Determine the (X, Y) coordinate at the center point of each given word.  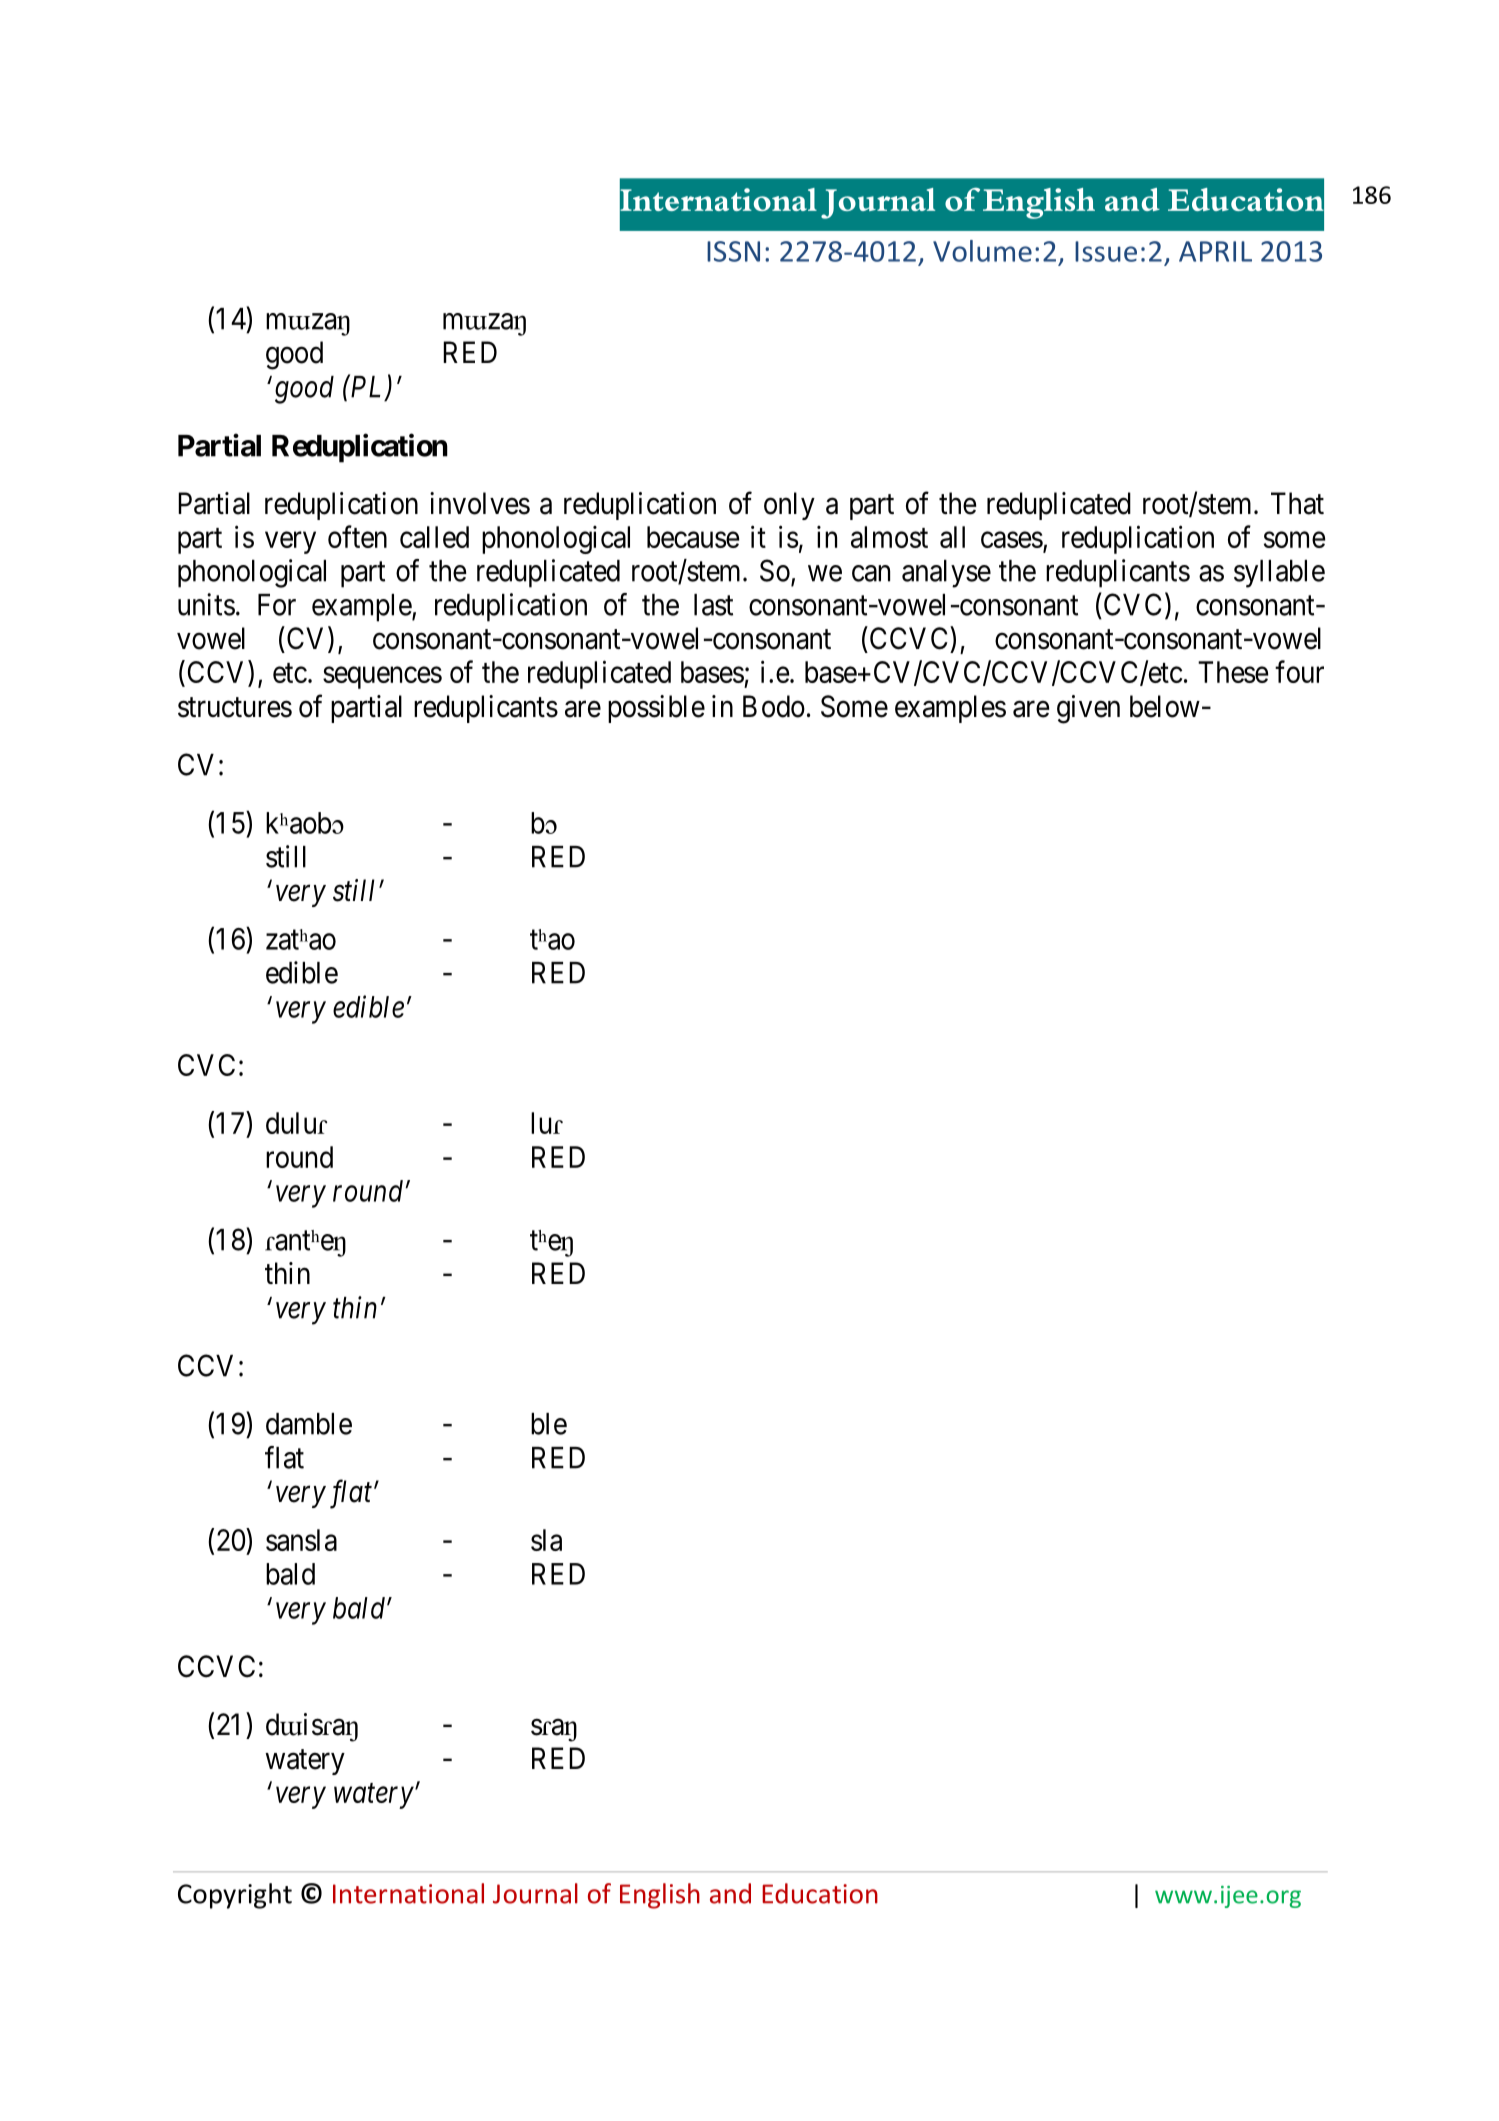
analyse (946, 574)
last (713, 605)
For (277, 605)
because (693, 537)
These (1233, 672)
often (357, 536)
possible (656, 709)
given (1088, 709)
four (1299, 671)
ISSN (733, 251)
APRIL (1215, 251)
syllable (1279, 574)
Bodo (774, 706)
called (434, 537)
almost (889, 537)
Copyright (235, 1896)
